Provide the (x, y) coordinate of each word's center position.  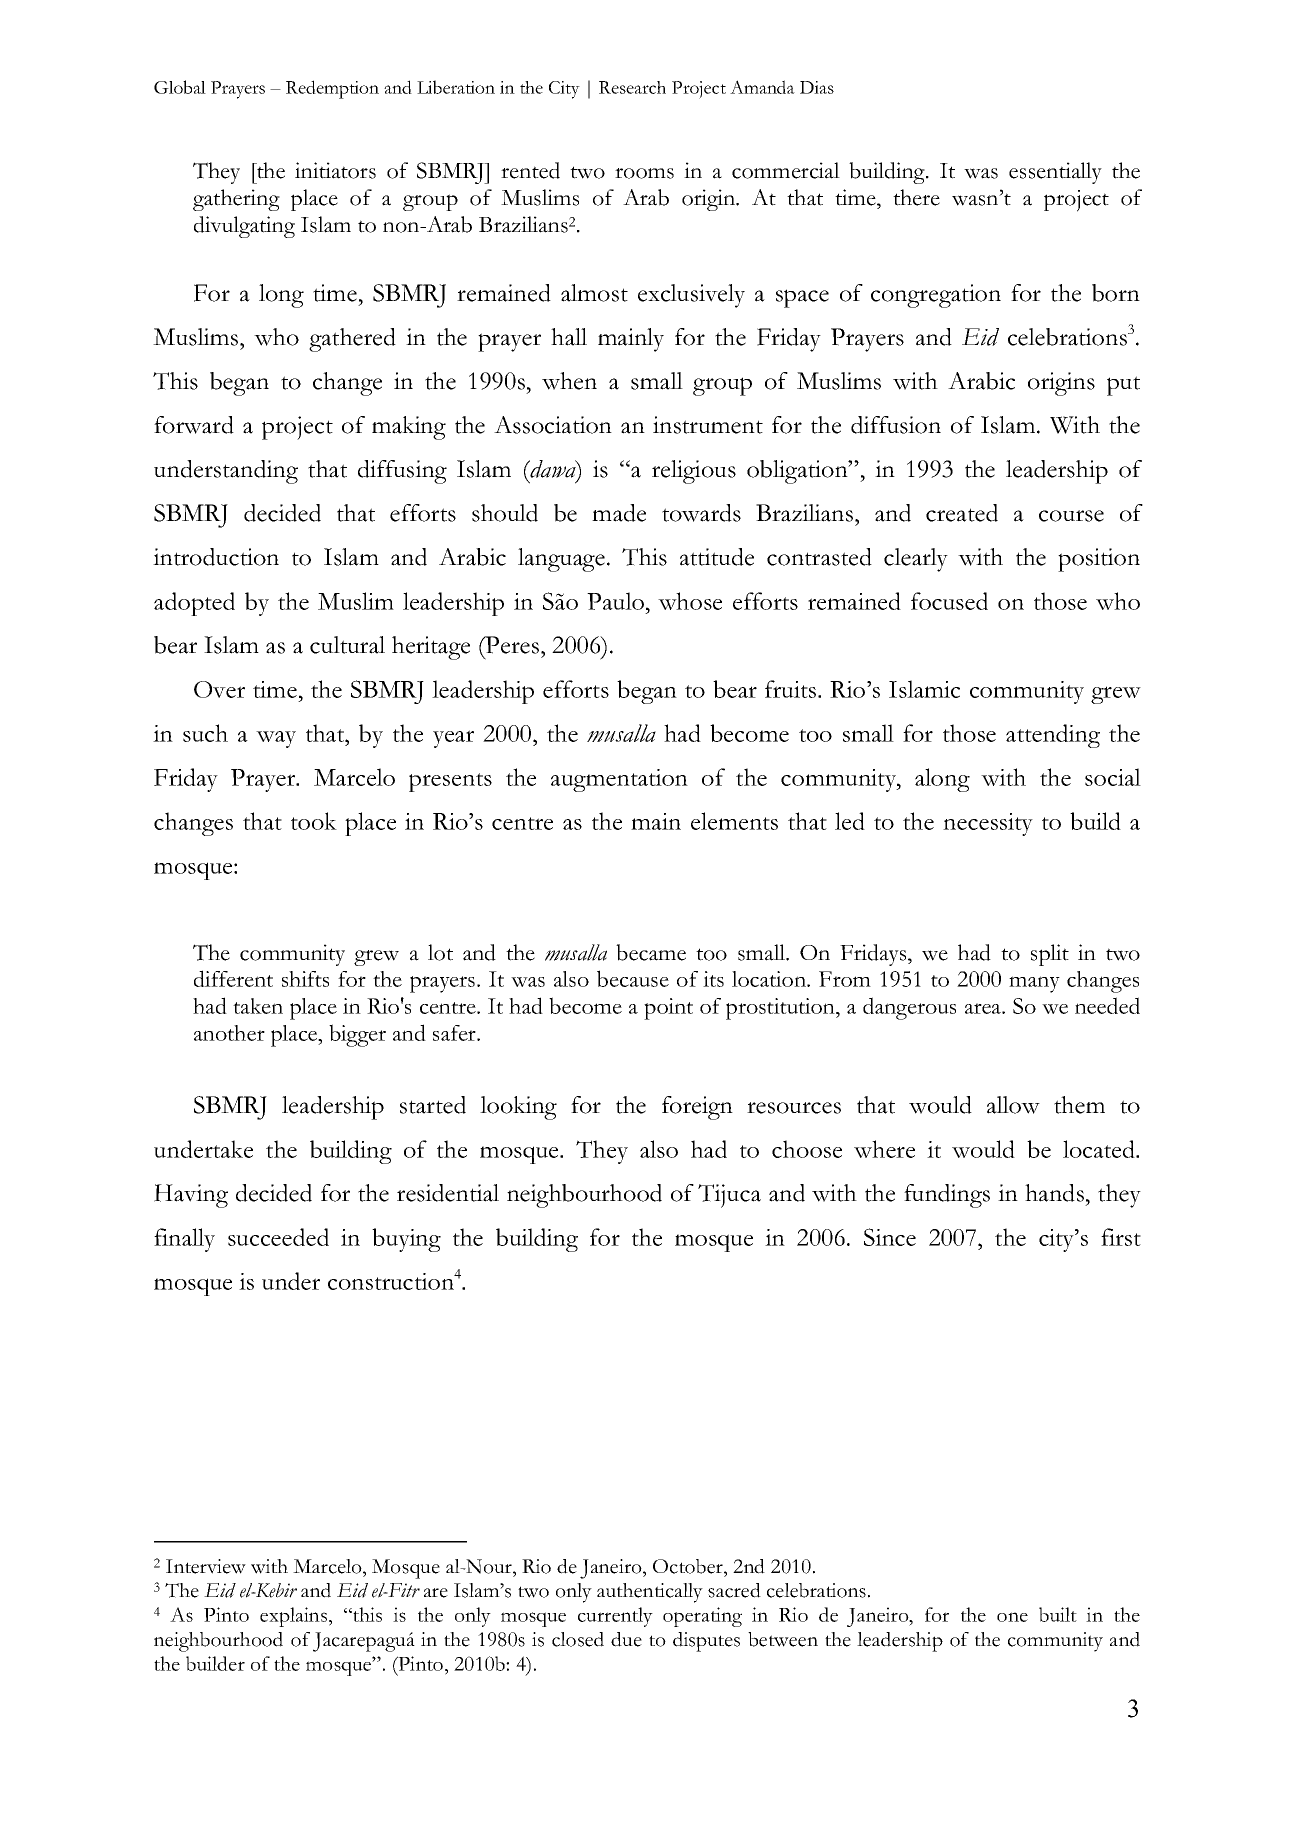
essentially (1055, 173)
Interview (206, 1566)
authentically (650, 1593)
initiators (335, 170)
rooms (644, 173)
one (1012, 1617)
